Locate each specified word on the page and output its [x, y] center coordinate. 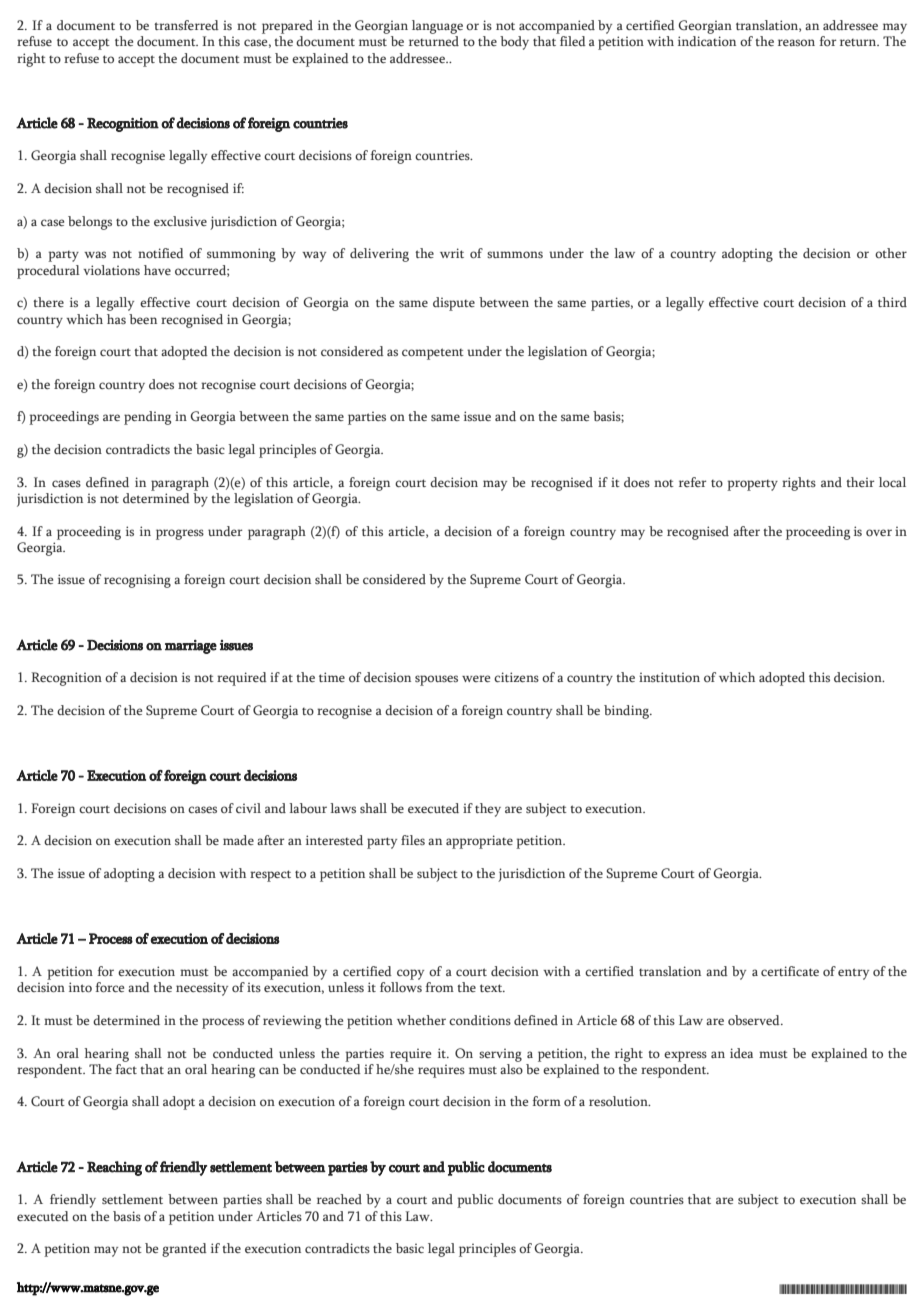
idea [741, 1053]
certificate [790, 971]
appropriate [479, 842]
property [752, 485]
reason [796, 42]
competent [433, 354]
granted [184, 1250]
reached [339, 1199]
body [514, 43]
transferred [186, 25]
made [238, 840]
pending [147, 418]
